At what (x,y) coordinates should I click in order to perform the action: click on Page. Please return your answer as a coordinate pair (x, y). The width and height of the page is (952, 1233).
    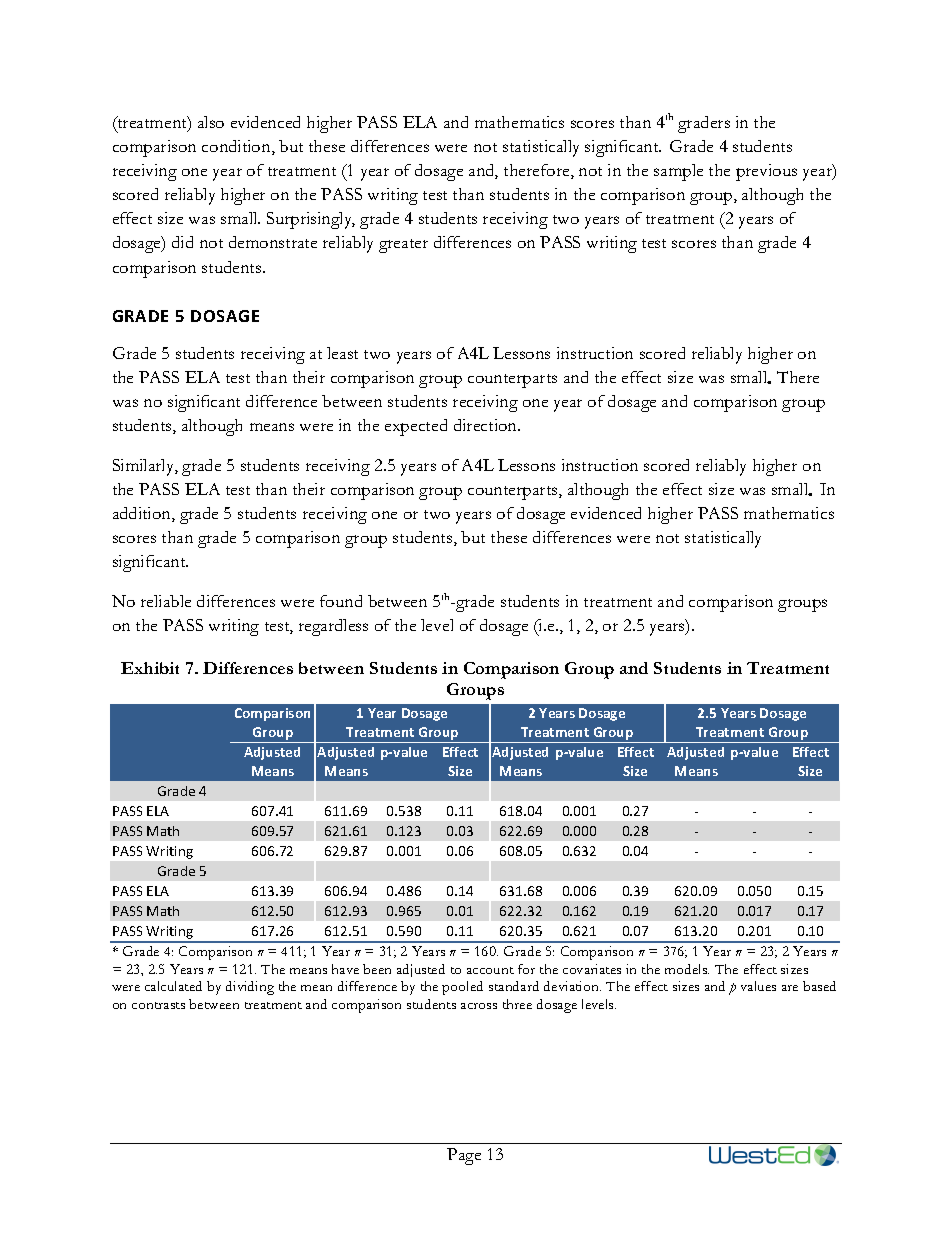
    Looking at the image, I should click on (464, 1156).
